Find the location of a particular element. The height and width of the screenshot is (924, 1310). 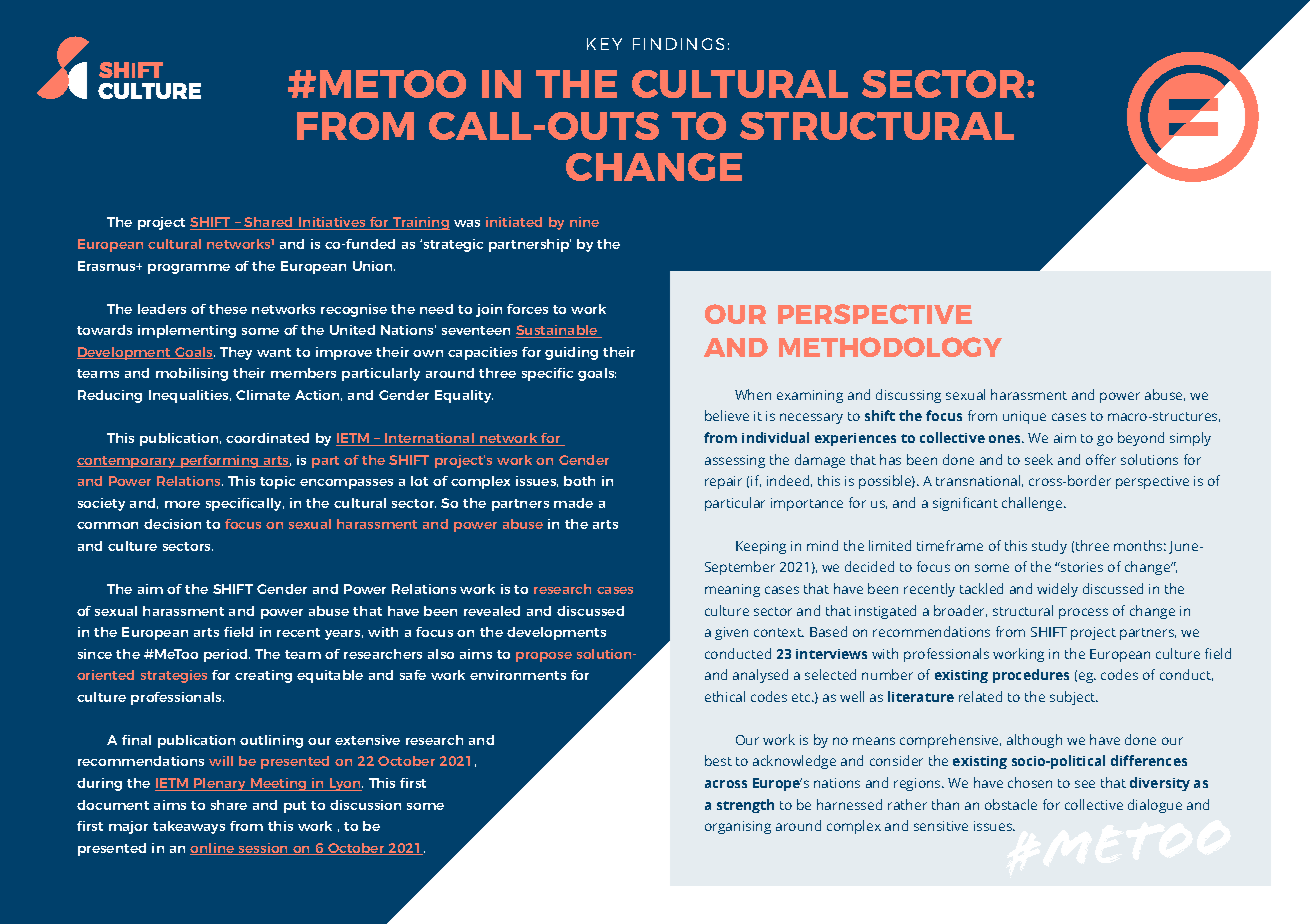

METHODOLOGY is located at coordinates (890, 347).
